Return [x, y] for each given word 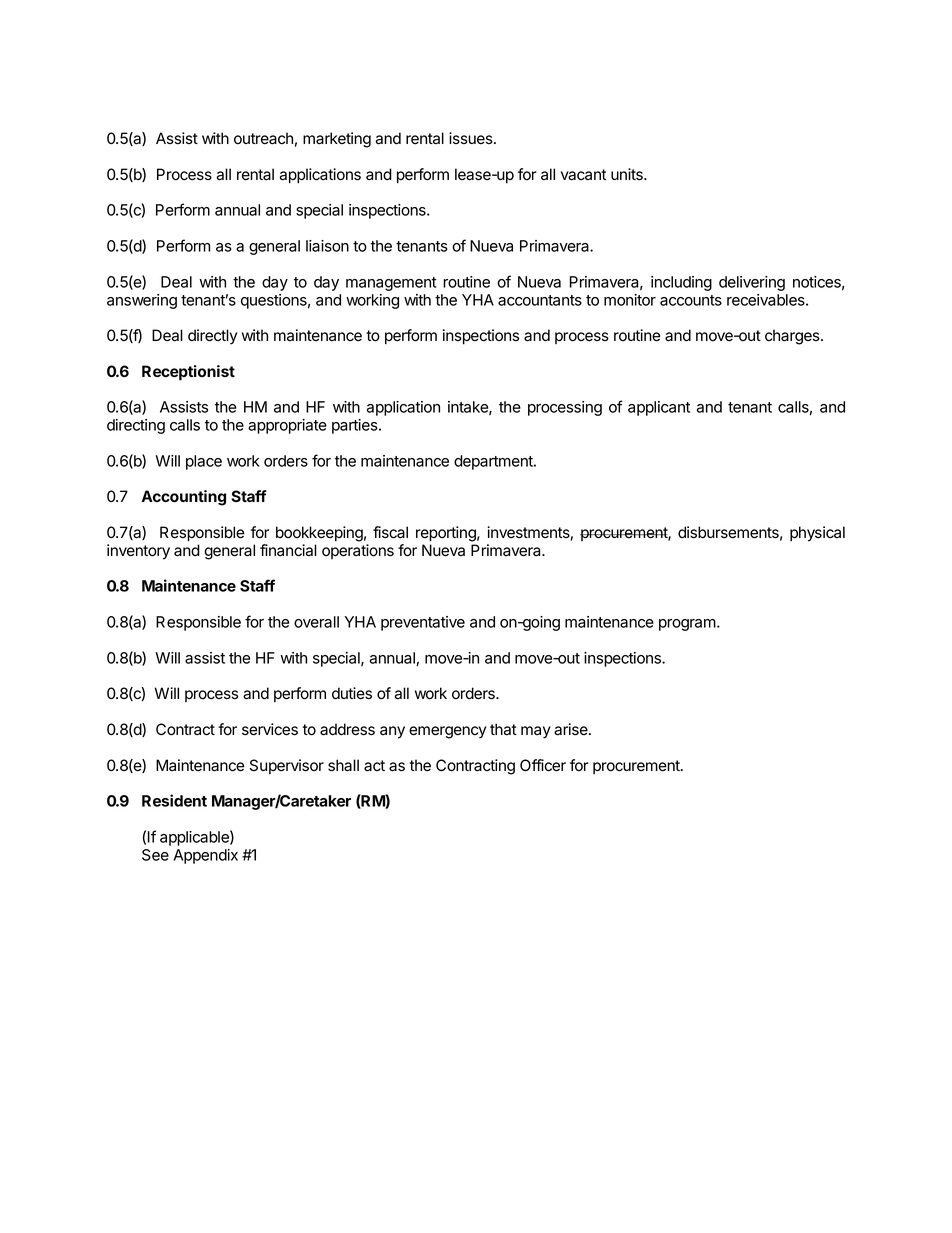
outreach [263, 138]
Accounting [183, 498]
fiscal [390, 532]
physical [817, 534]
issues [472, 138]
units [628, 174]
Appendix [205, 856]
